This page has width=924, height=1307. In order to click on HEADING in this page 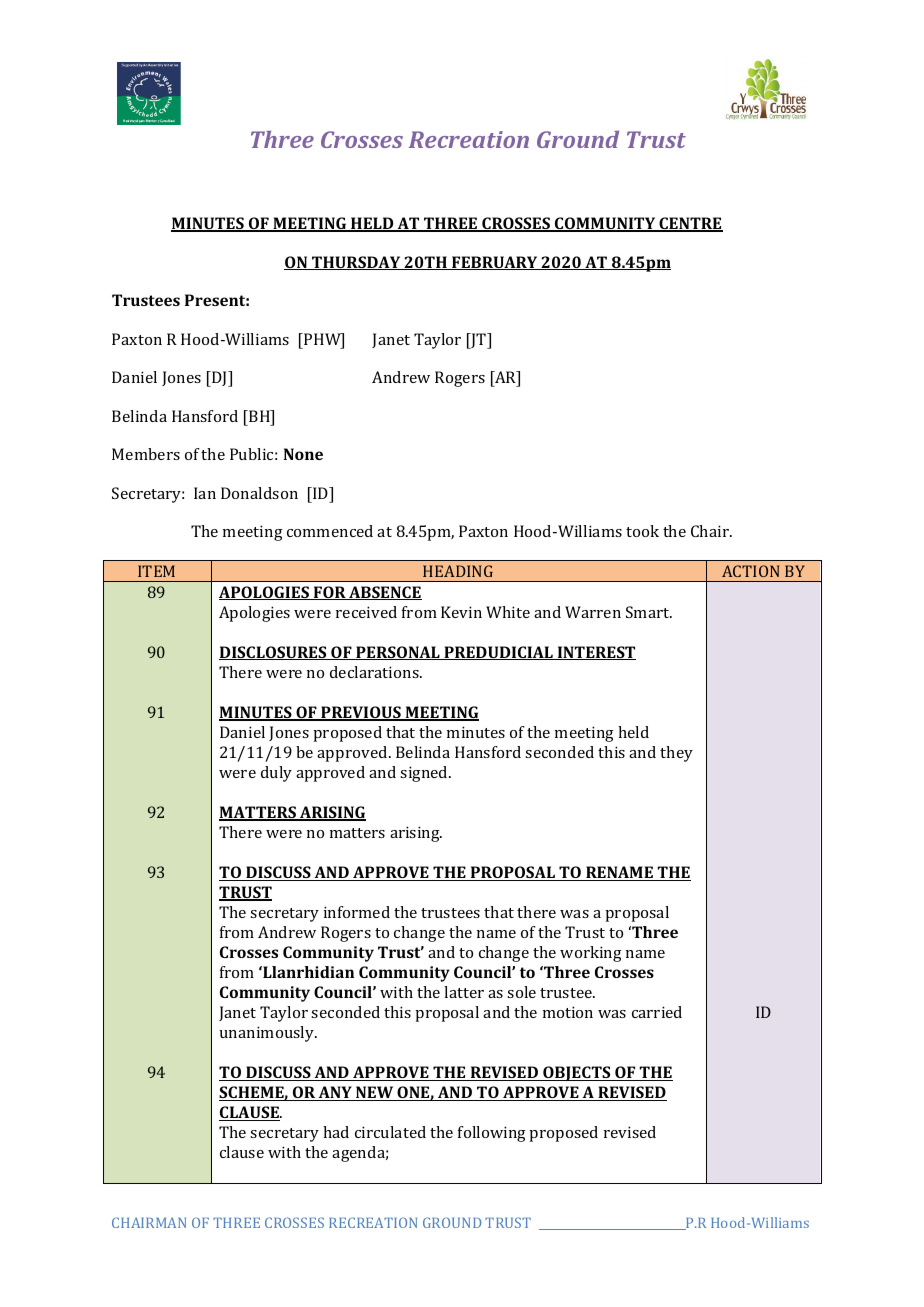, I will do `click(458, 571)`.
